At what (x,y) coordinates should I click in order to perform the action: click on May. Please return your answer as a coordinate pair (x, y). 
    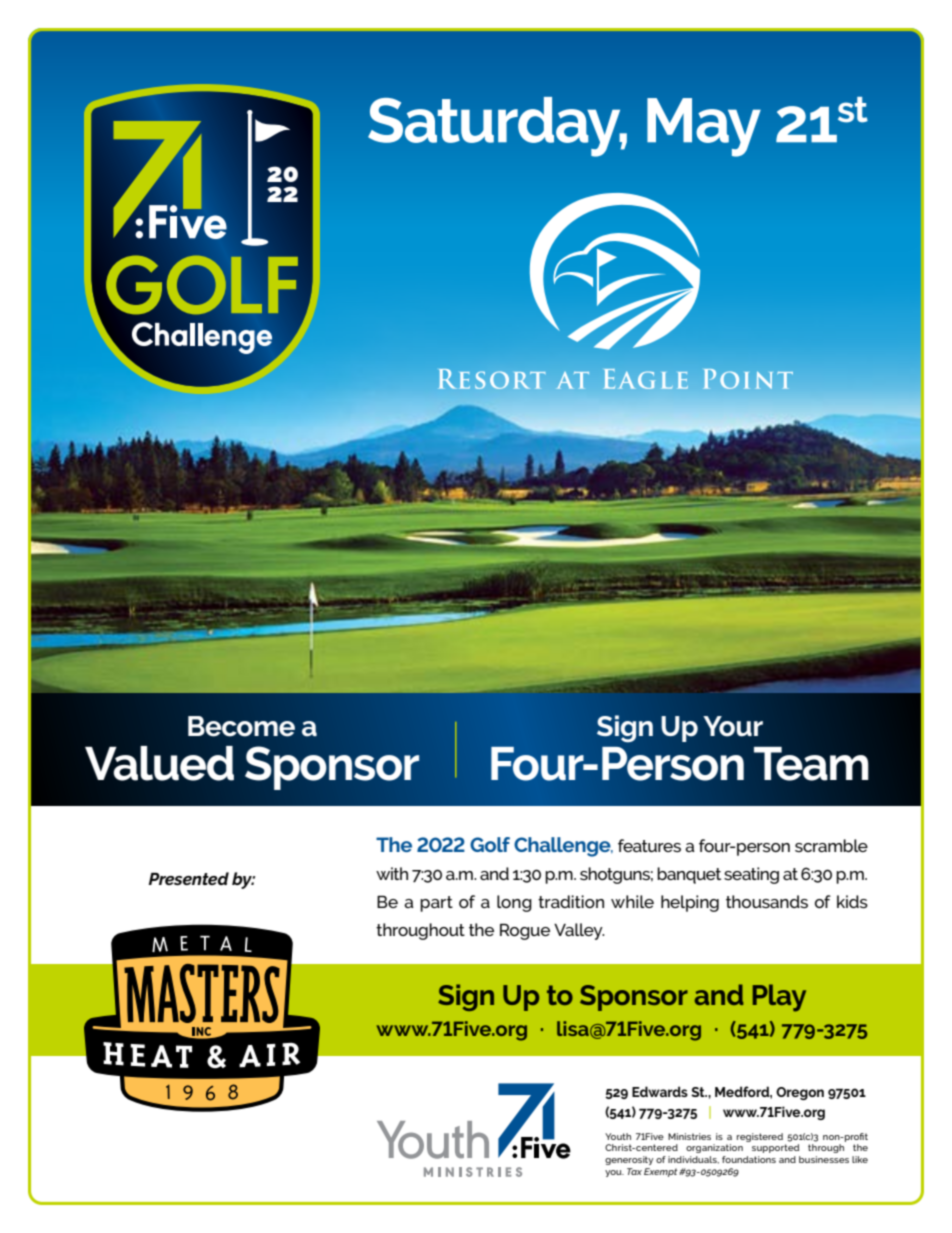
    Looking at the image, I should click on (704, 127).
